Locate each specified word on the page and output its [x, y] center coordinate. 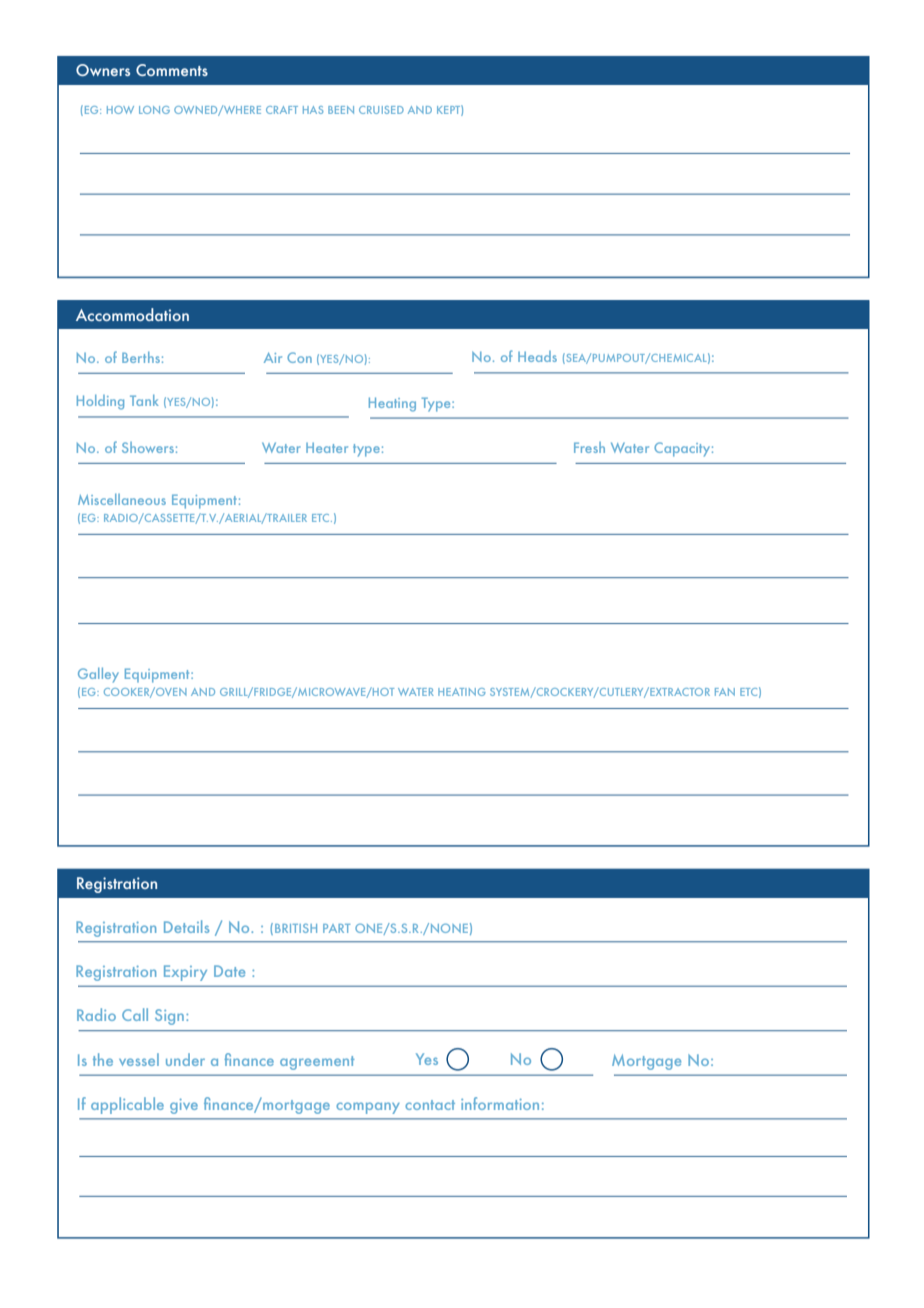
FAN [725, 692]
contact [430, 1105]
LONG [154, 110]
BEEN [341, 110]
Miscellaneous [122, 499]
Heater [327, 448]
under [185, 1059]
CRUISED [381, 110]
